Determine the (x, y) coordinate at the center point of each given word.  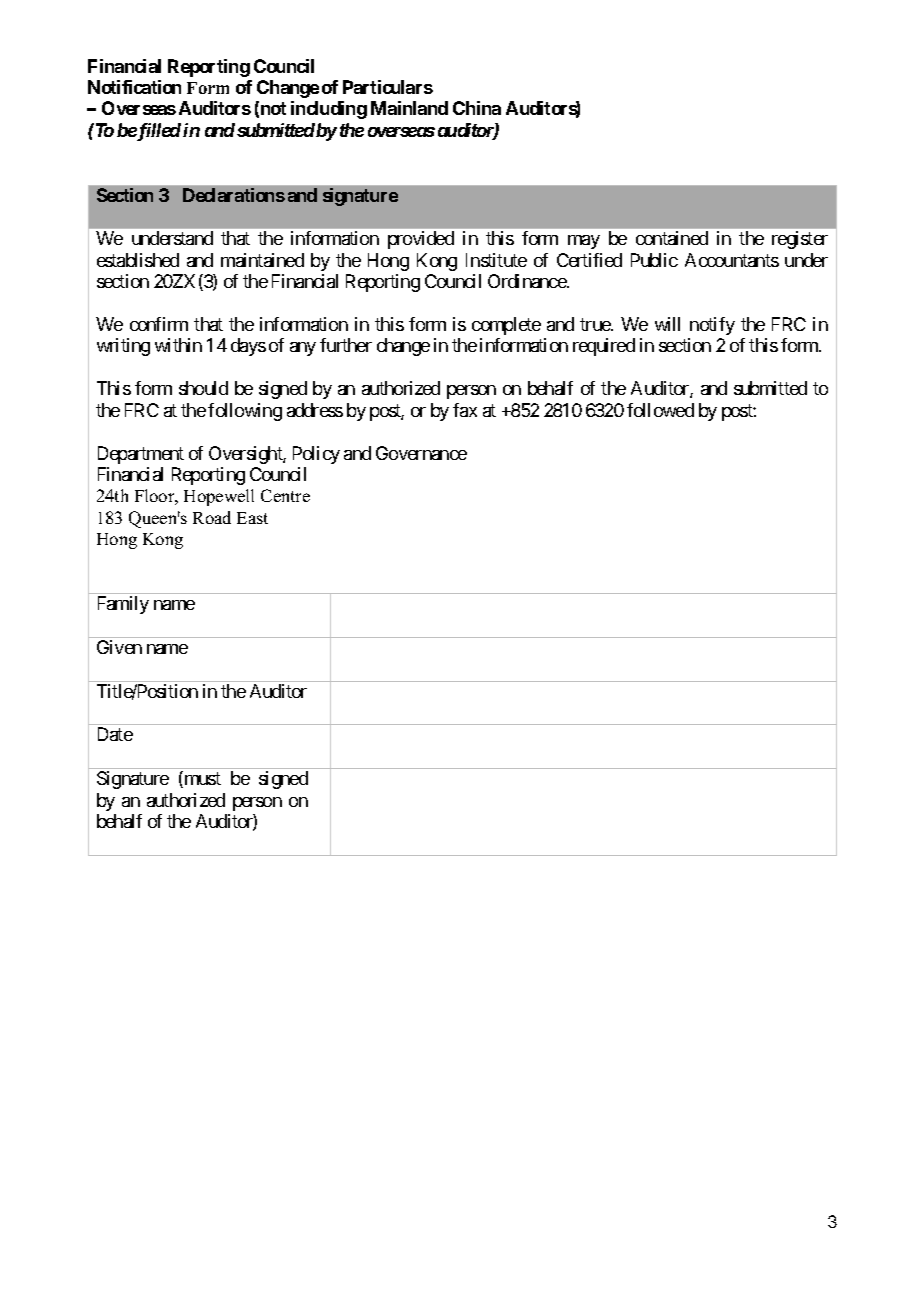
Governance (421, 453)
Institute (496, 260)
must (201, 780)
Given (119, 647)
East (252, 518)
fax (465, 410)
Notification (134, 87)
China (477, 108)
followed (660, 410)
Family (123, 605)
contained (672, 238)
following (245, 412)
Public (654, 260)
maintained (262, 260)
